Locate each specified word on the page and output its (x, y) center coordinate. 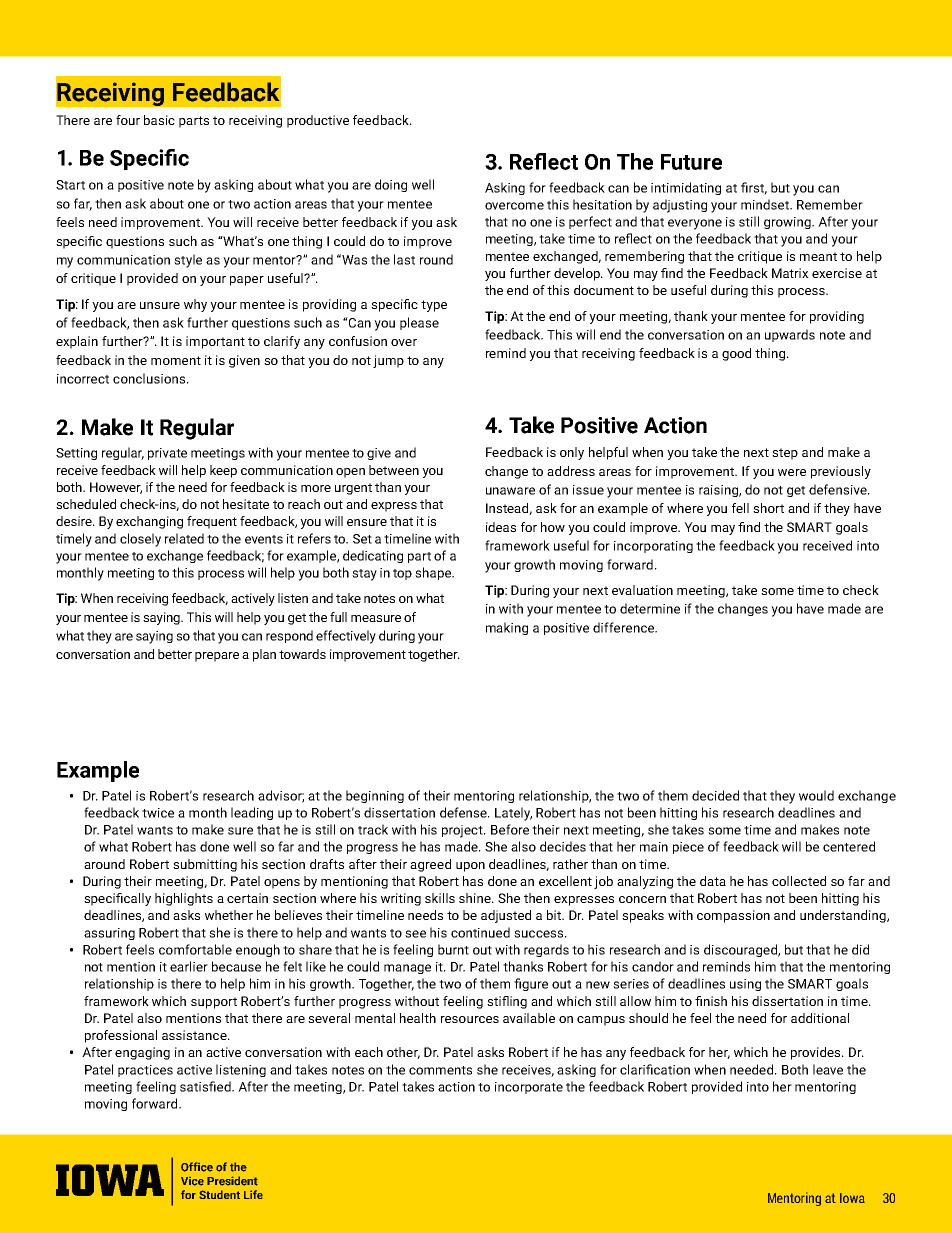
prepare (217, 657)
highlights (184, 899)
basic (159, 120)
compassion (733, 916)
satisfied (206, 1086)
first (754, 188)
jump (388, 361)
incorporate (529, 1088)
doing (391, 185)
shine (476, 898)
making (507, 628)
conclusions (150, 378)
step (785, 454)
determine (650, 608)
